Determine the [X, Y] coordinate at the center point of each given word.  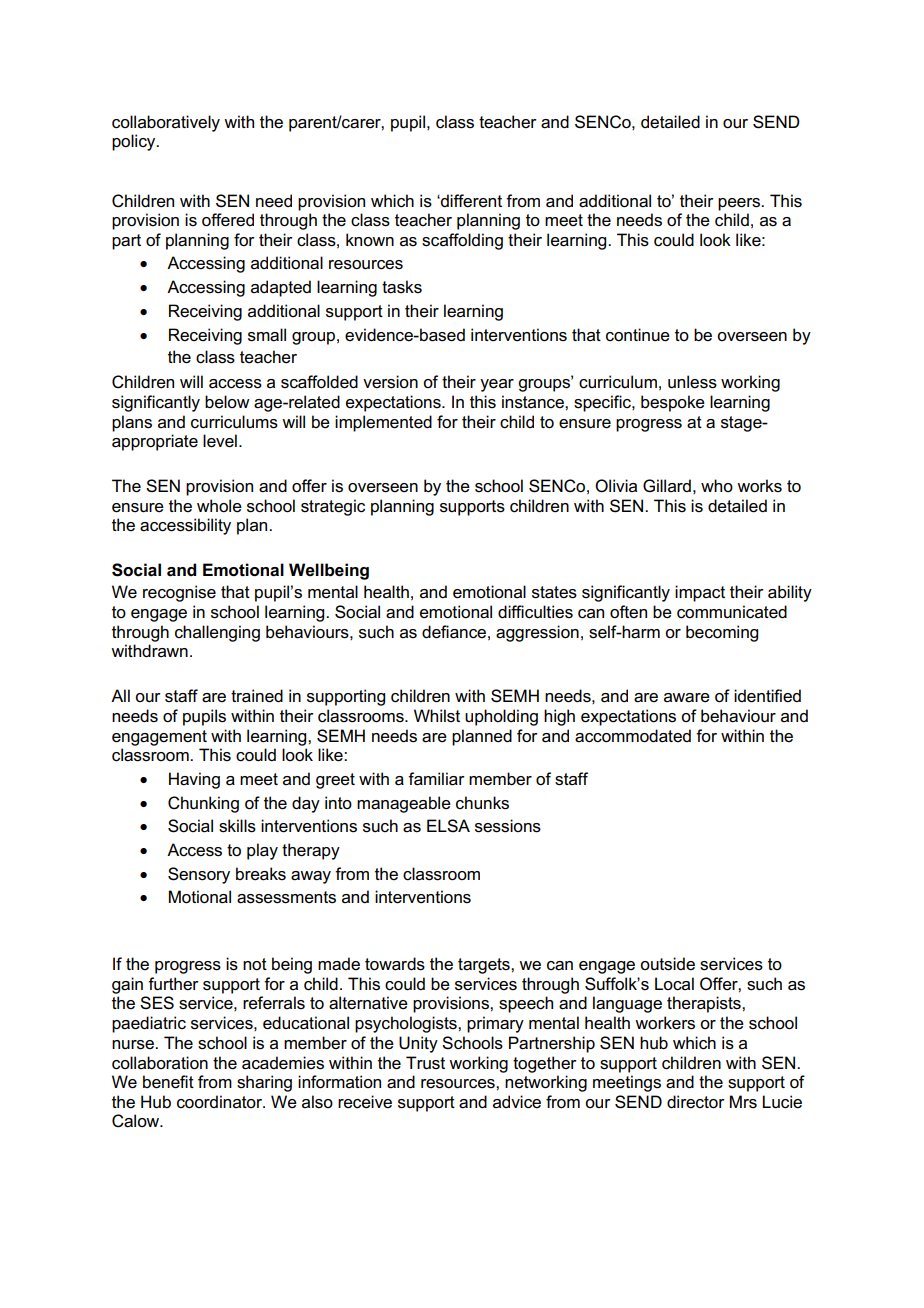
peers [740, 204]
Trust [425, 1063]
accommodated [633, 736]
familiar [436, 779]
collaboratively [166, 123]
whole [219, 506]
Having [194, 780]
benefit [168, 1082]
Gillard [667, 485]
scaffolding [462, 241]
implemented [383, 423]
